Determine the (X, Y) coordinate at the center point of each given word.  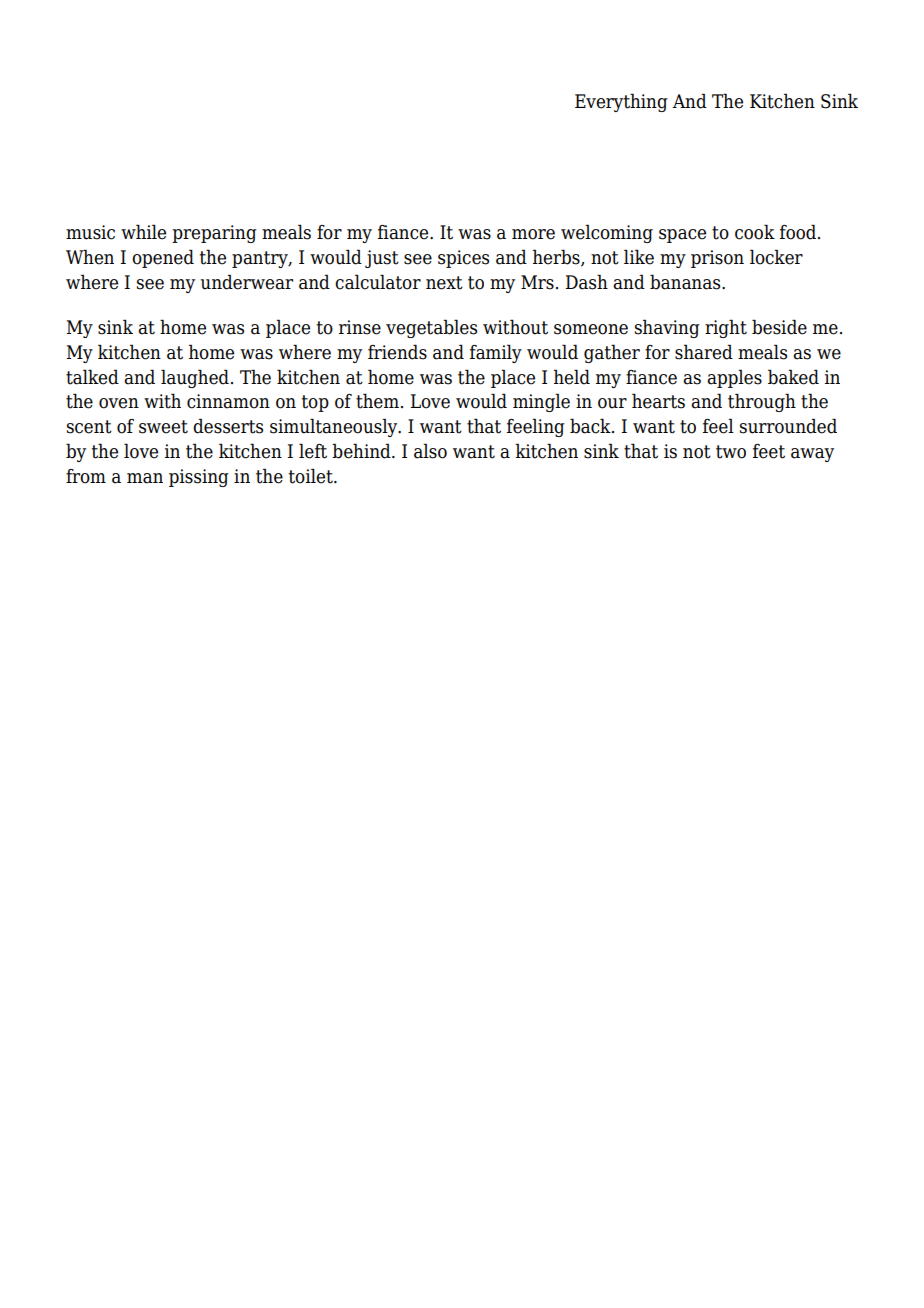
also (430, 451)
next (444, 283)
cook (755, 232)
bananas (686, 282)
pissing (199, 478)
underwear (246, 282)
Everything (621, 102)
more (533, 234)
